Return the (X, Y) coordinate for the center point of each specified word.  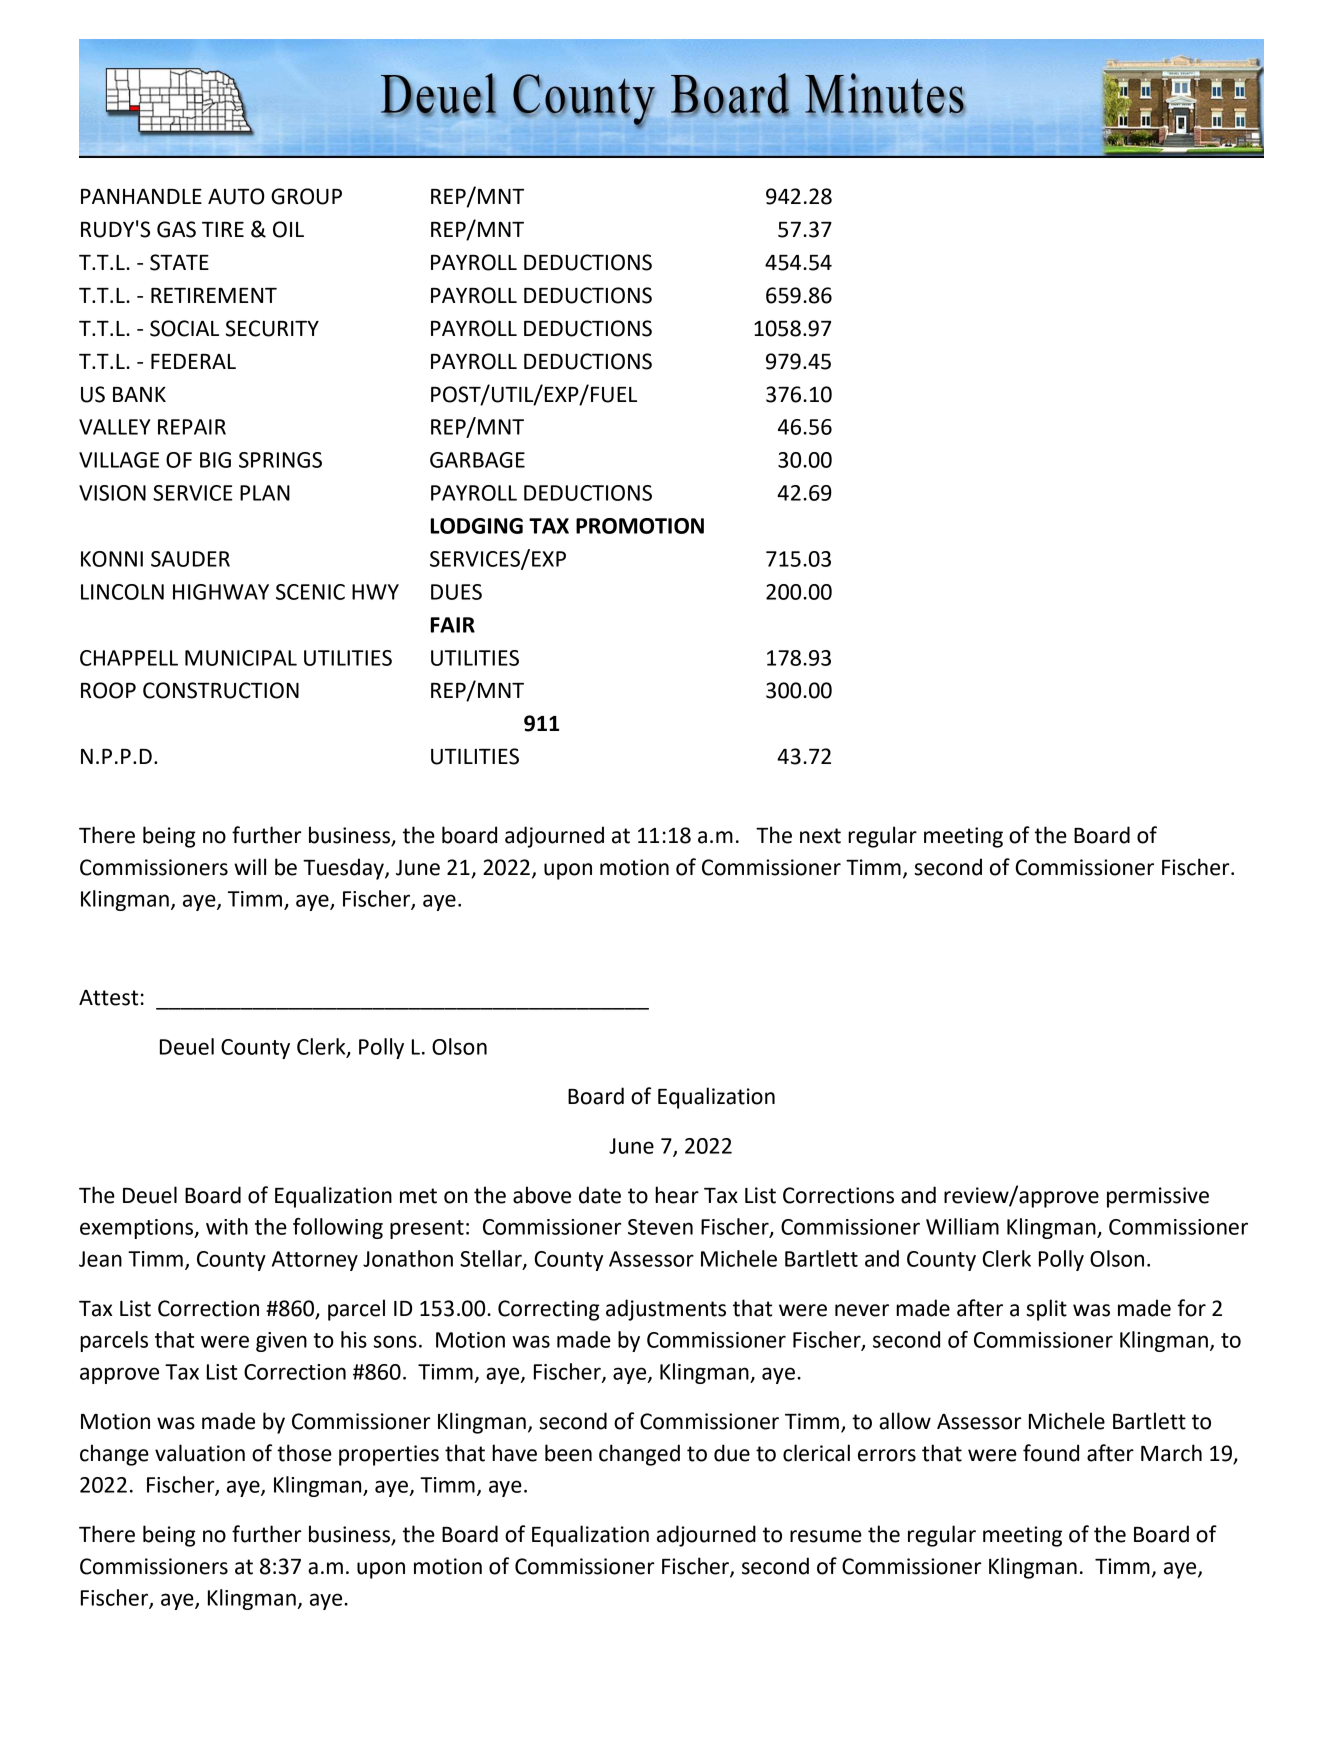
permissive (1158, 1197)
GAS (176, 229)
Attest (108, 998)
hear (677, 1195)
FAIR (453, 625)
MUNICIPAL (241, 658)
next (820, 836)
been (568, 1453)
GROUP (306, 196)
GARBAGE (477, 460)
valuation (200, 1453)
